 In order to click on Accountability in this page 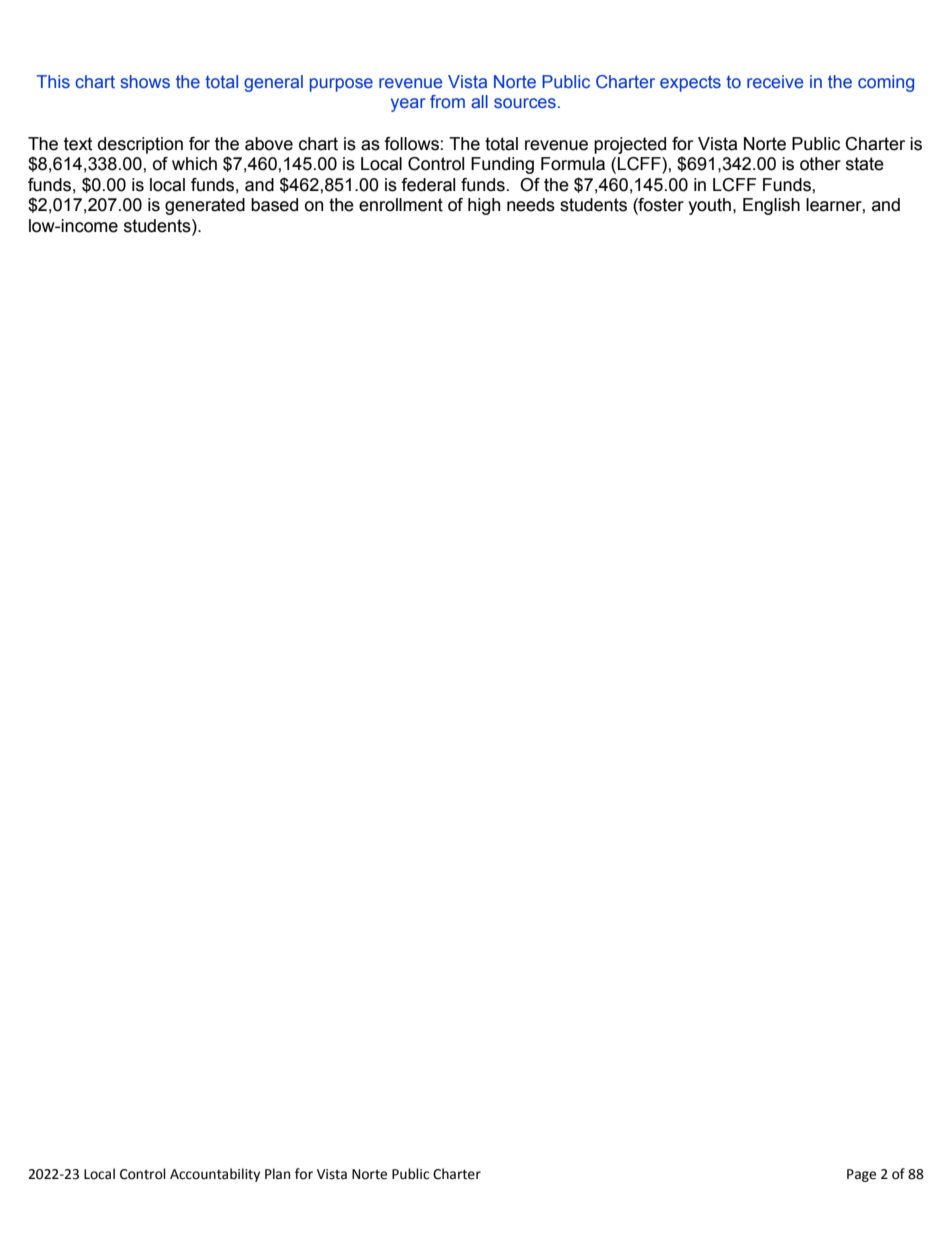, I will do `click(215, 1175)`.
